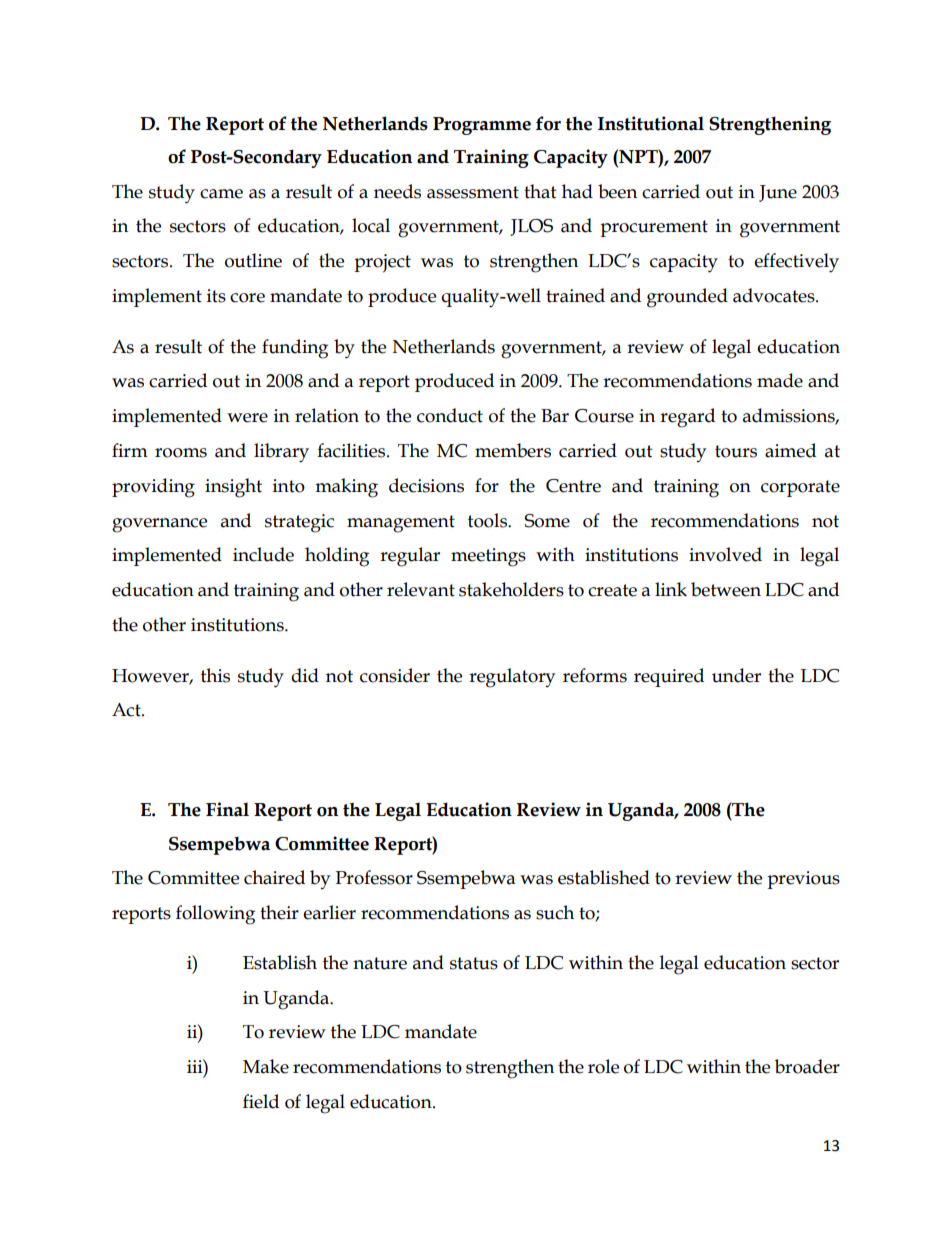  I want to click on came, so click(221, 194).
